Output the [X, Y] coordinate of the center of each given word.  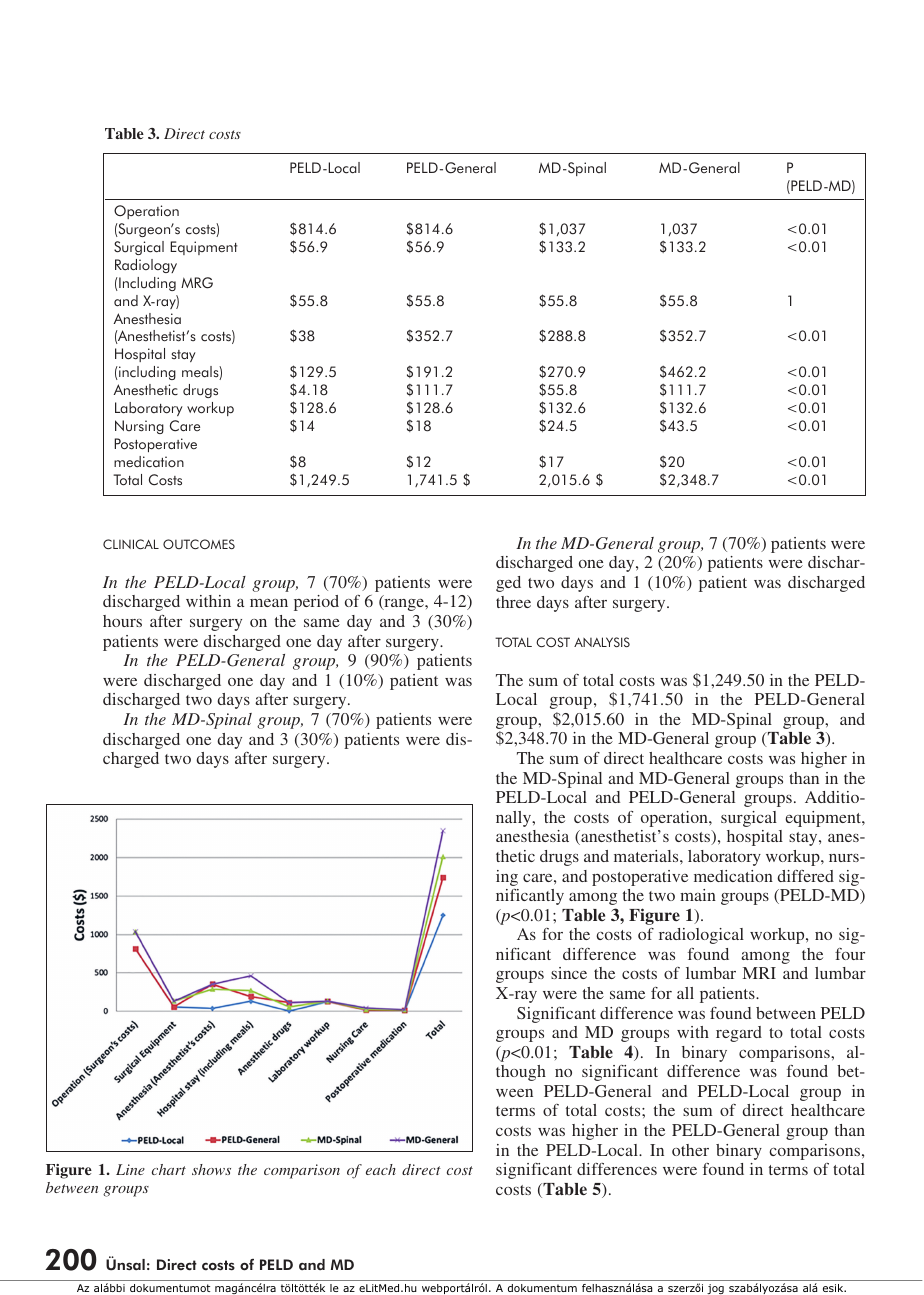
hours [122, 621]
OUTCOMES [199, 544]
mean [269, 603]
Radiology [146, 266]
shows [211, 1169]
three [513, 602]
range [404, 605]
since [569, 973]
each [381, 1169]
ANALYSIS [602, 642]
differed [805, 876]
